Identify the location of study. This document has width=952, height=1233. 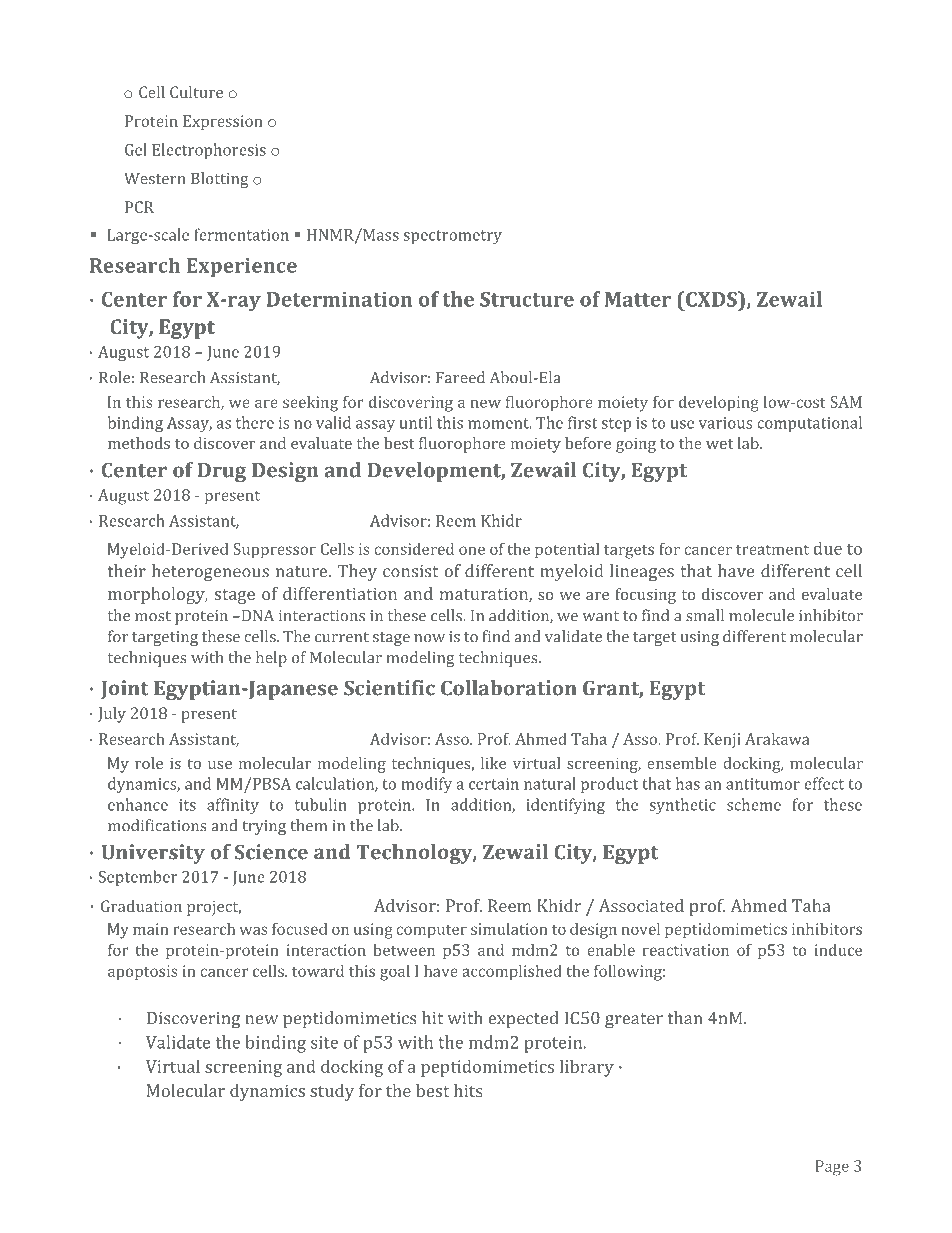
(332, 1092).
